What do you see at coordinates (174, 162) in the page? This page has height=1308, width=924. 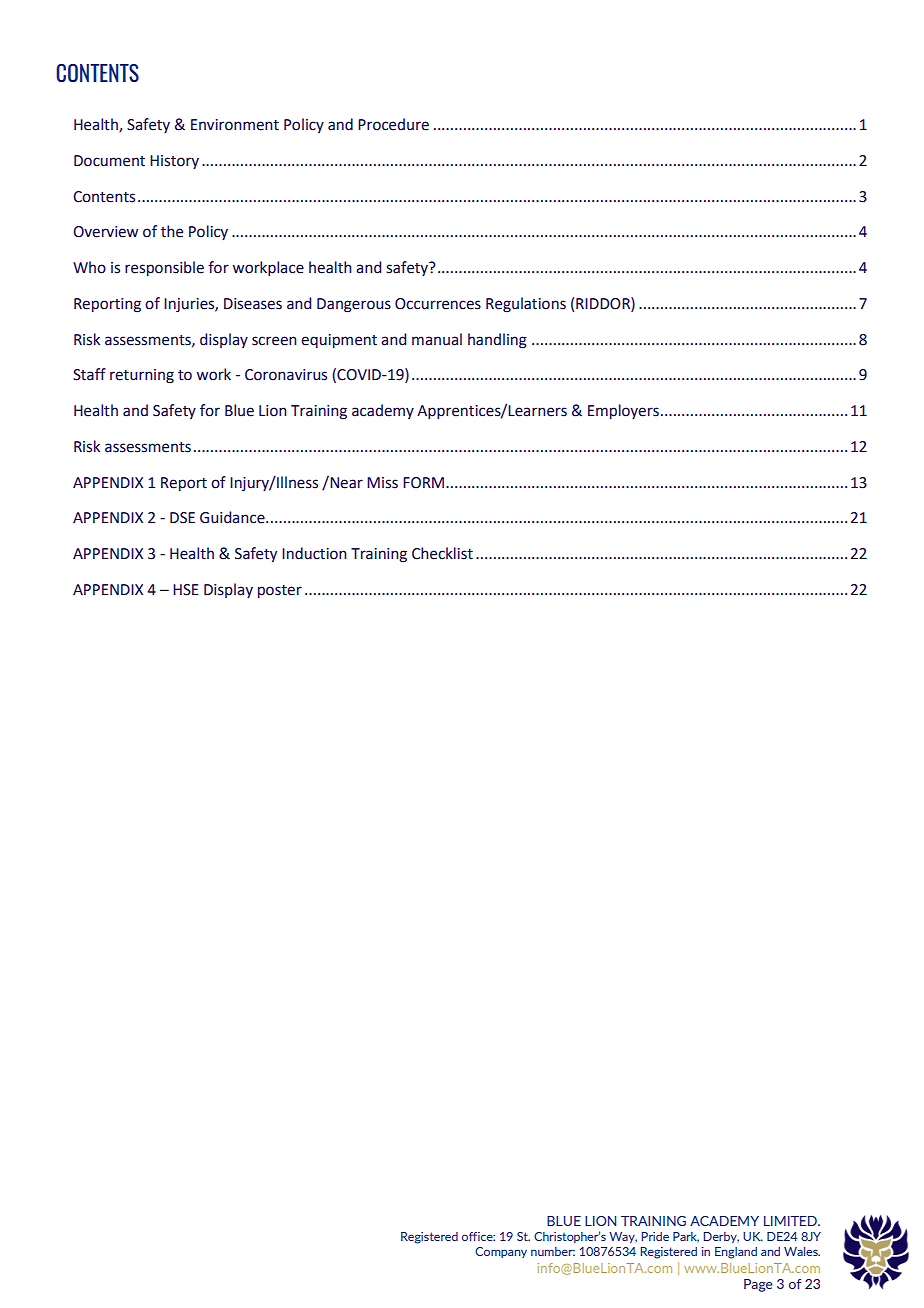 I see `History` at bounding box center [174, 162].
